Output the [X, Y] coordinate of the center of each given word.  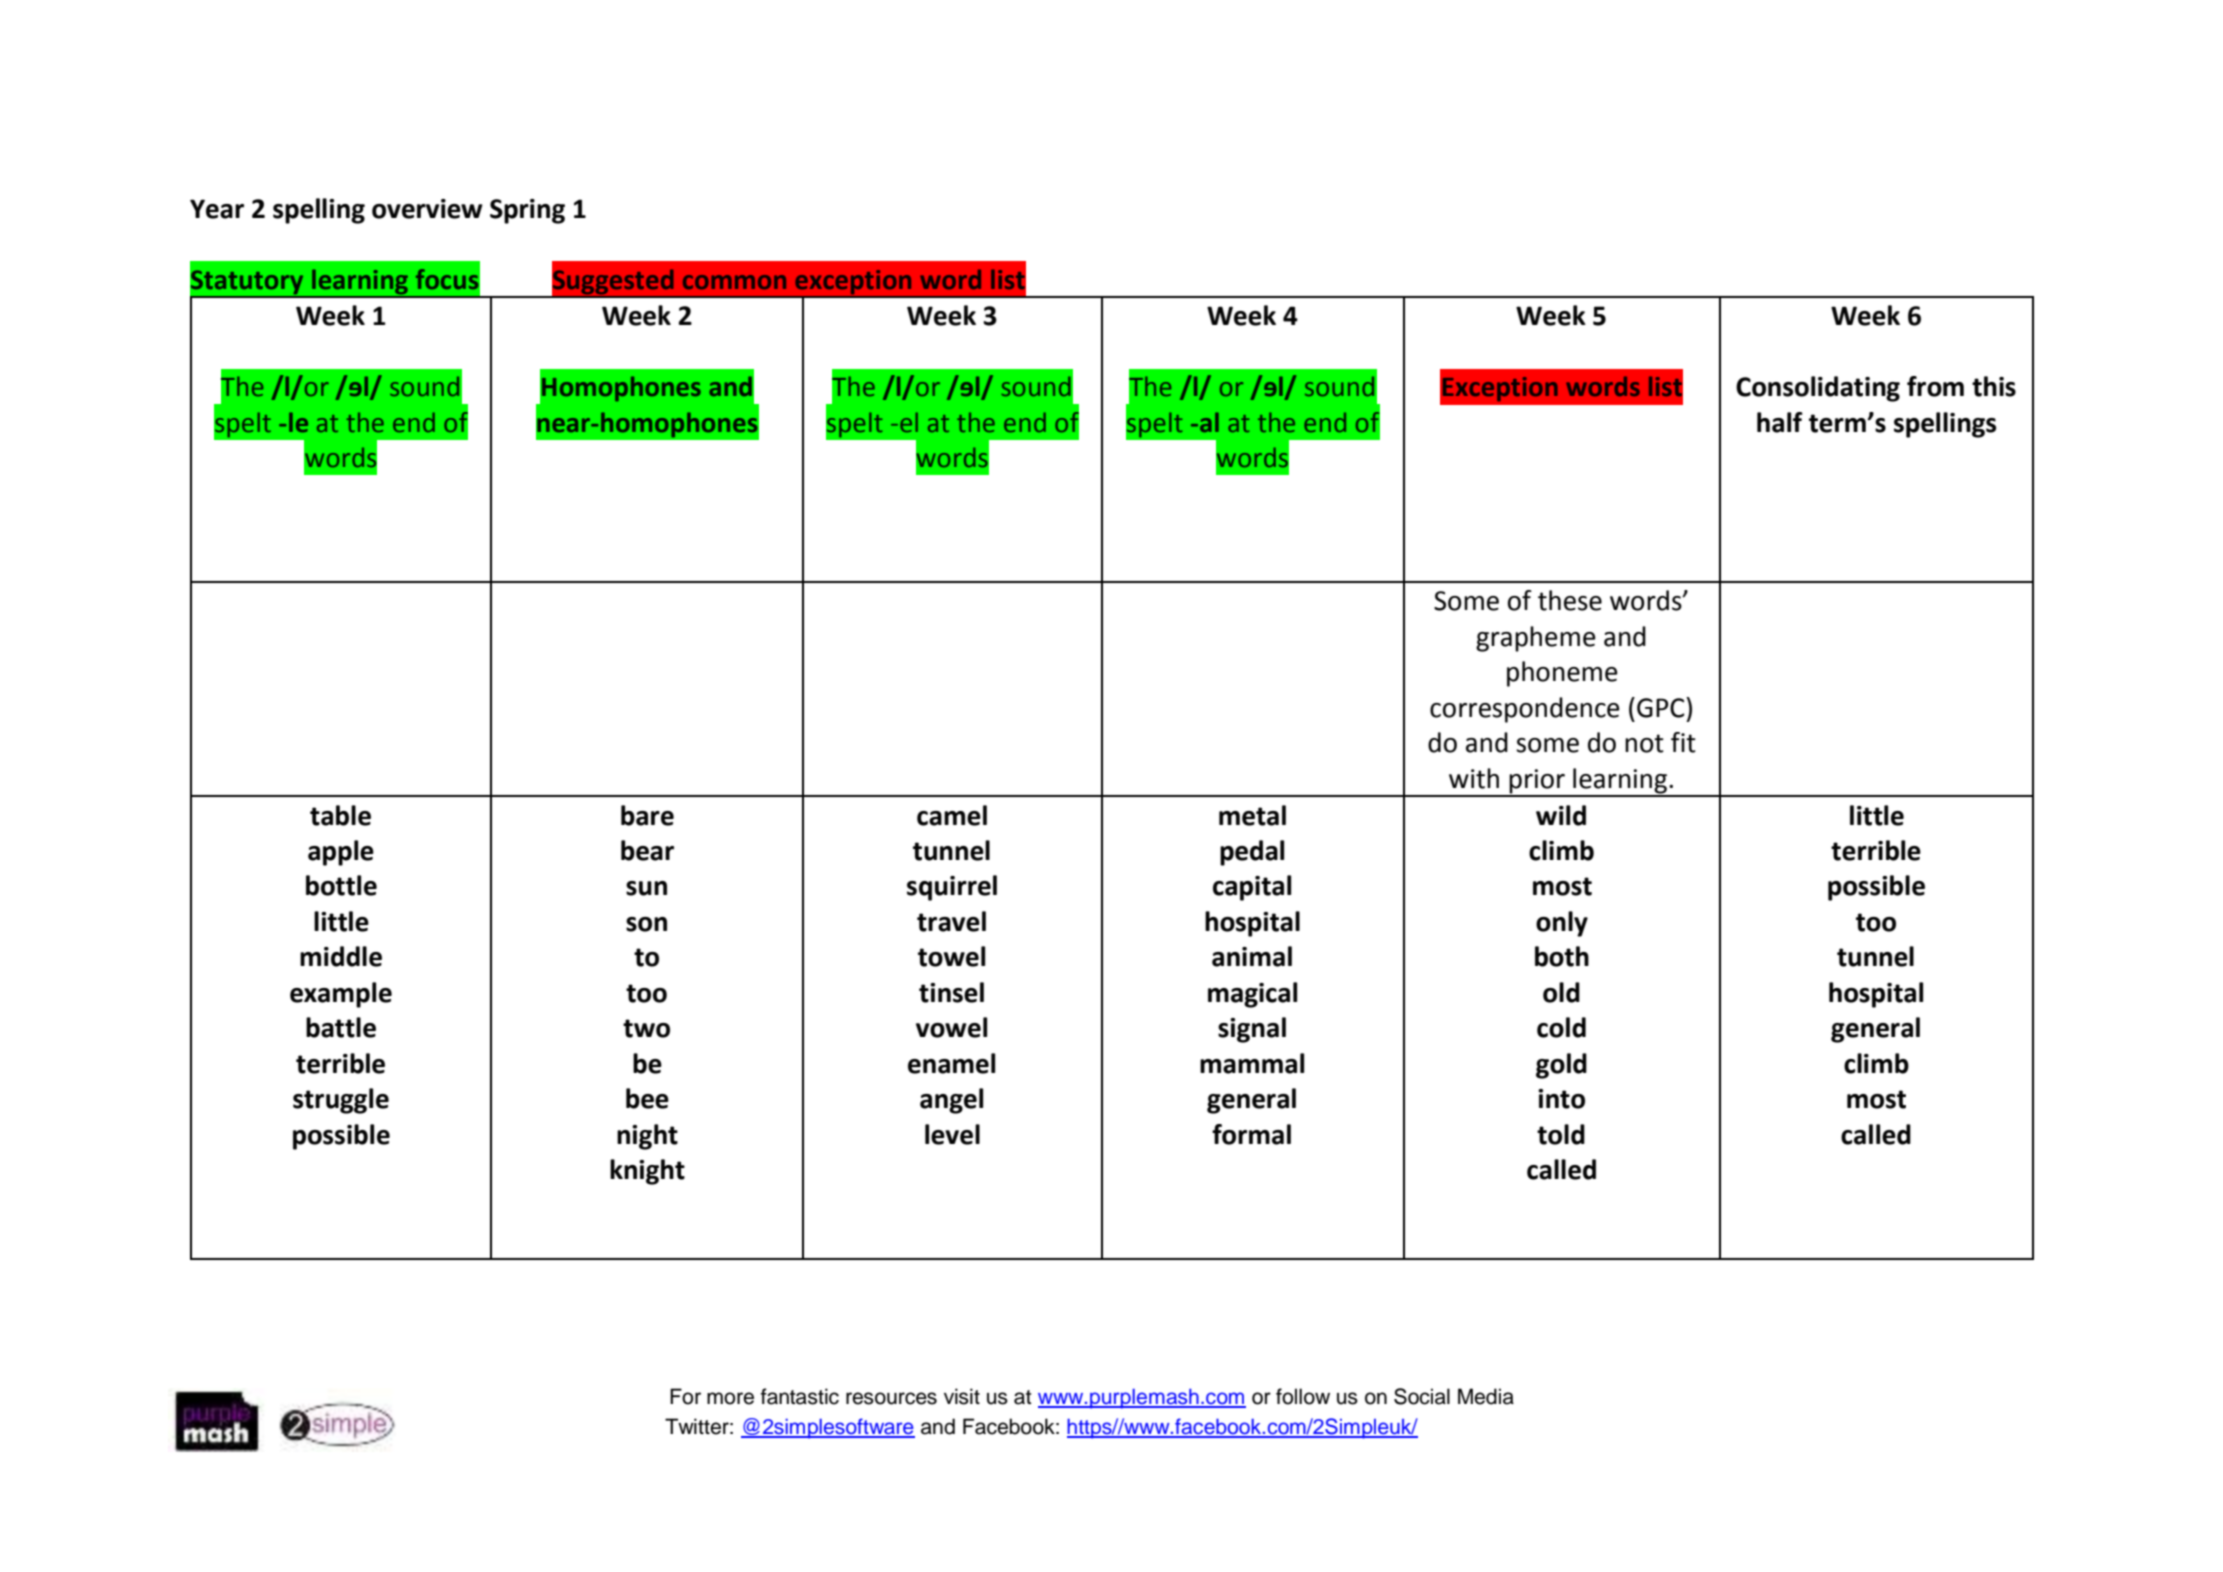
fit [1683, 742]
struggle [341, 1101]
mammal [1252, 1063]
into [1561, 1099]
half [1780, 422]
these [1570, 600]
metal [1252, 815]
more [730, 1398]
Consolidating [1818, 389]
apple [341, 853]
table [340, 815]
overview [427, 209]
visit [962, 1396]
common [734, 282]
